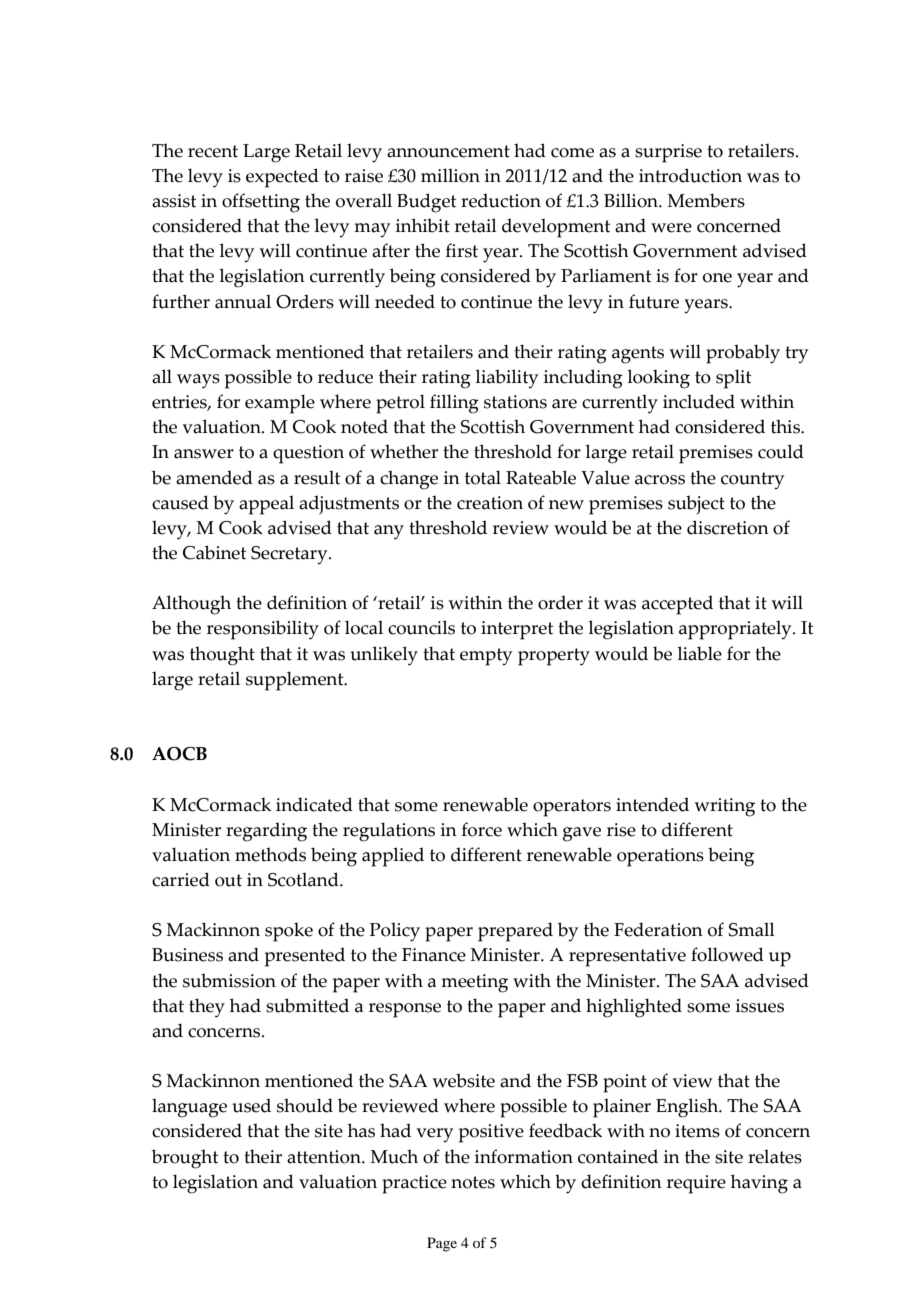 This screenshot has height=1308, width=924. I want to click on require, so click(696, 1184).
